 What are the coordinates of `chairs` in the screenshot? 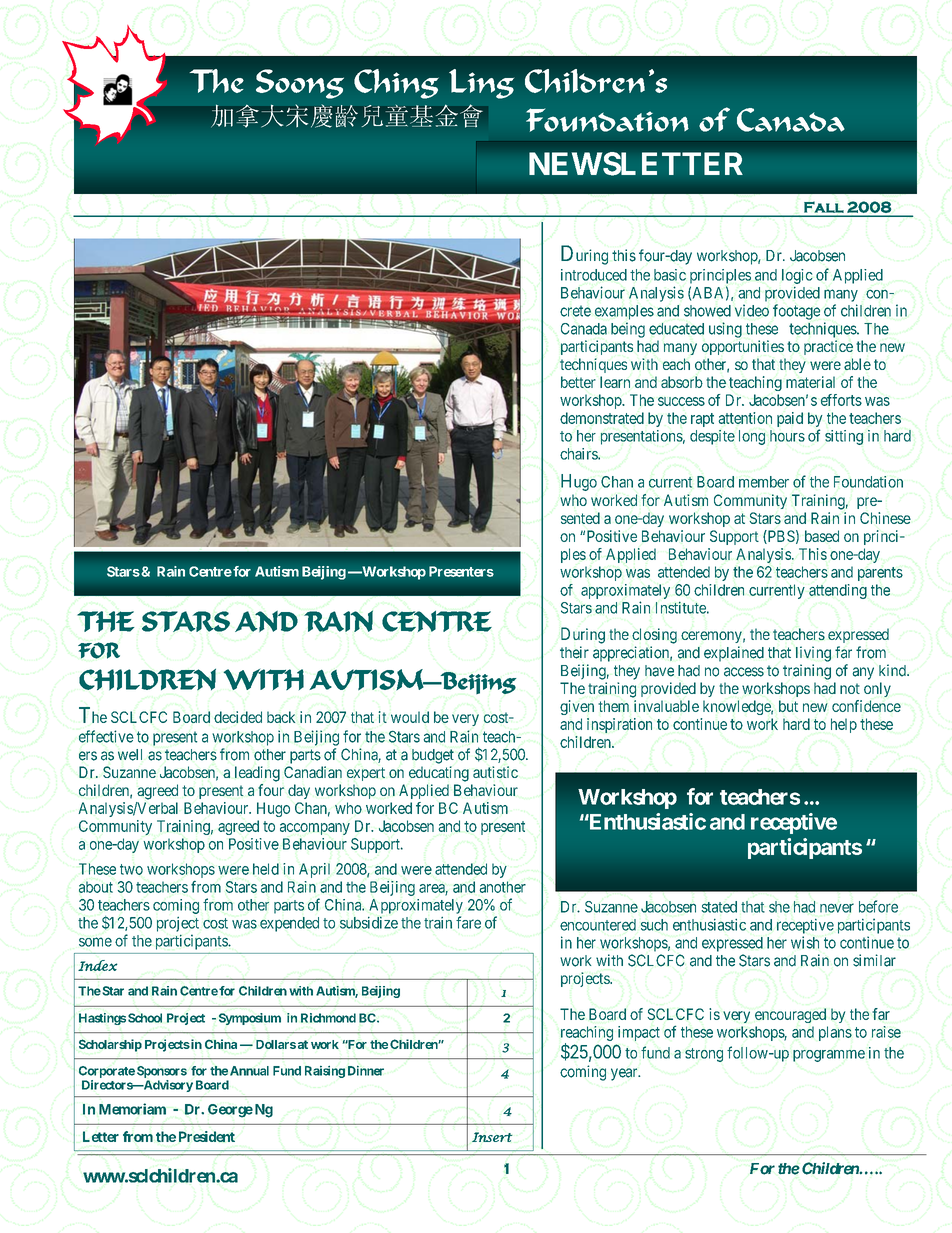 It's located at (579, 454).
